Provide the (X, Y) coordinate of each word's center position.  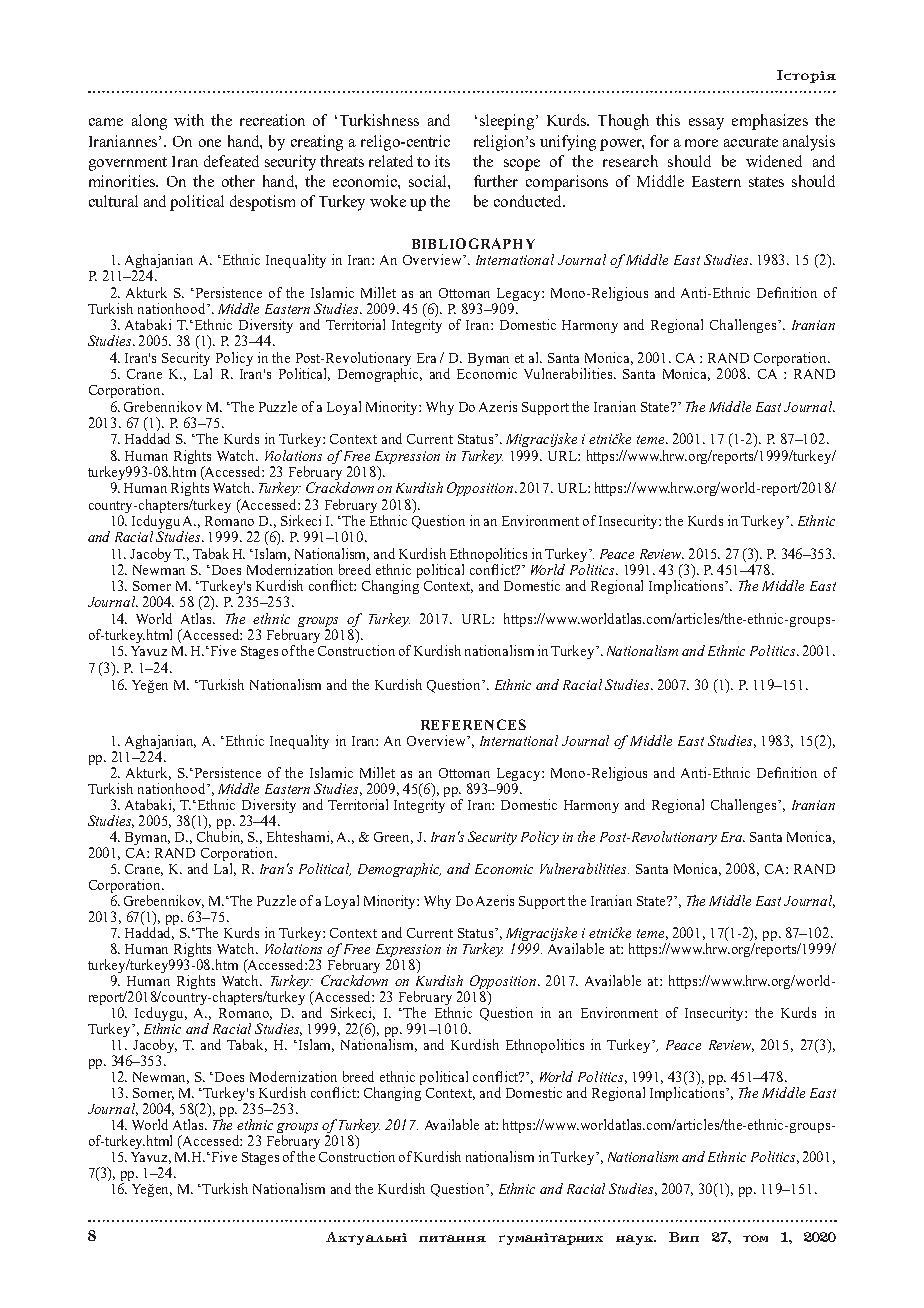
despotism (262, 203)
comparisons (567, 183)
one (210, 143)
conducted (529, 201)
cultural (113, 201)
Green (393, 838)
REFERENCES (473, 724)
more (701, 143)
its (442, 161)
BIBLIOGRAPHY (473, 243)
